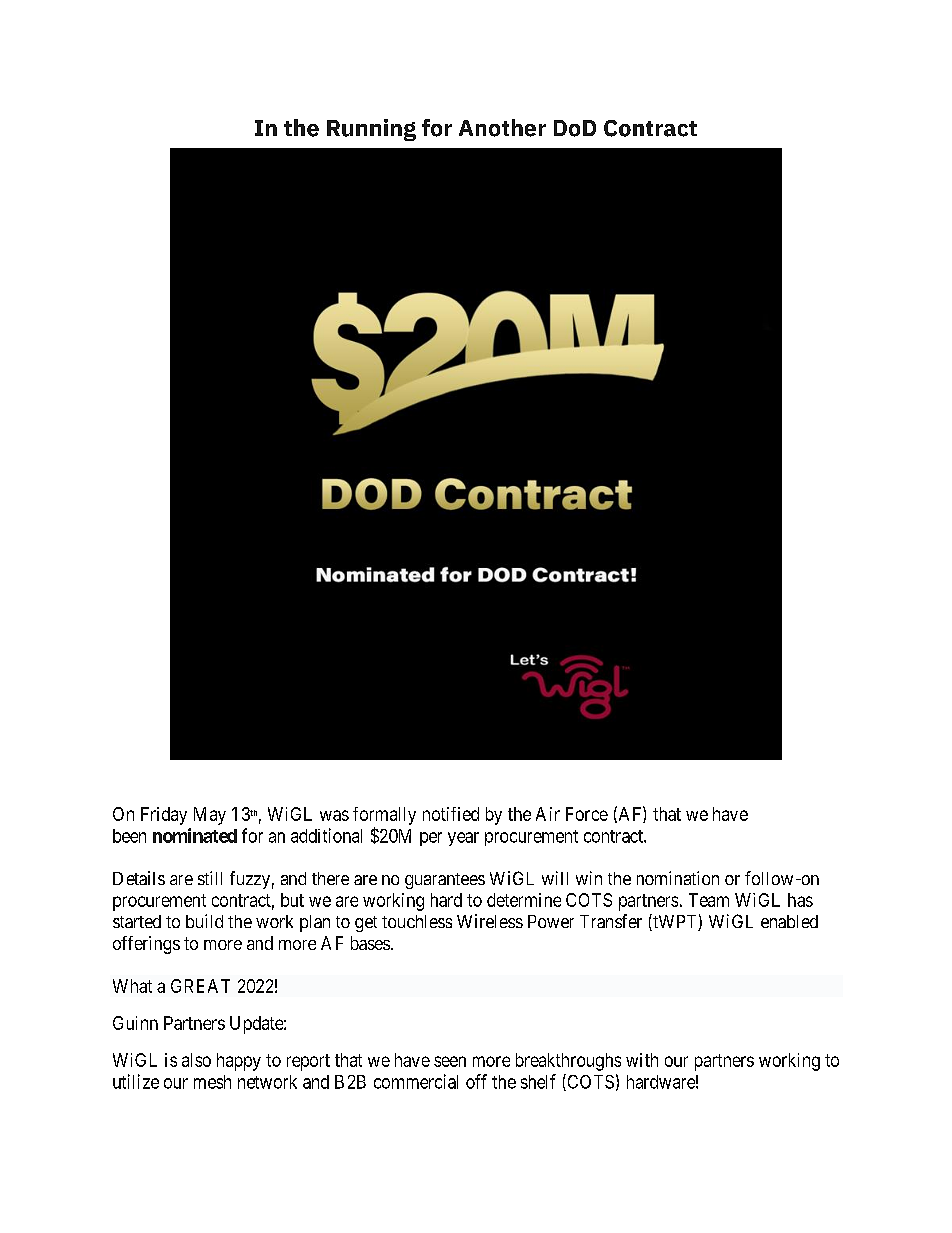 This screenshot has height=1233, width=952. Describe the element at coordinates (463, 839) in the screenshot. I see `year` at that location.
